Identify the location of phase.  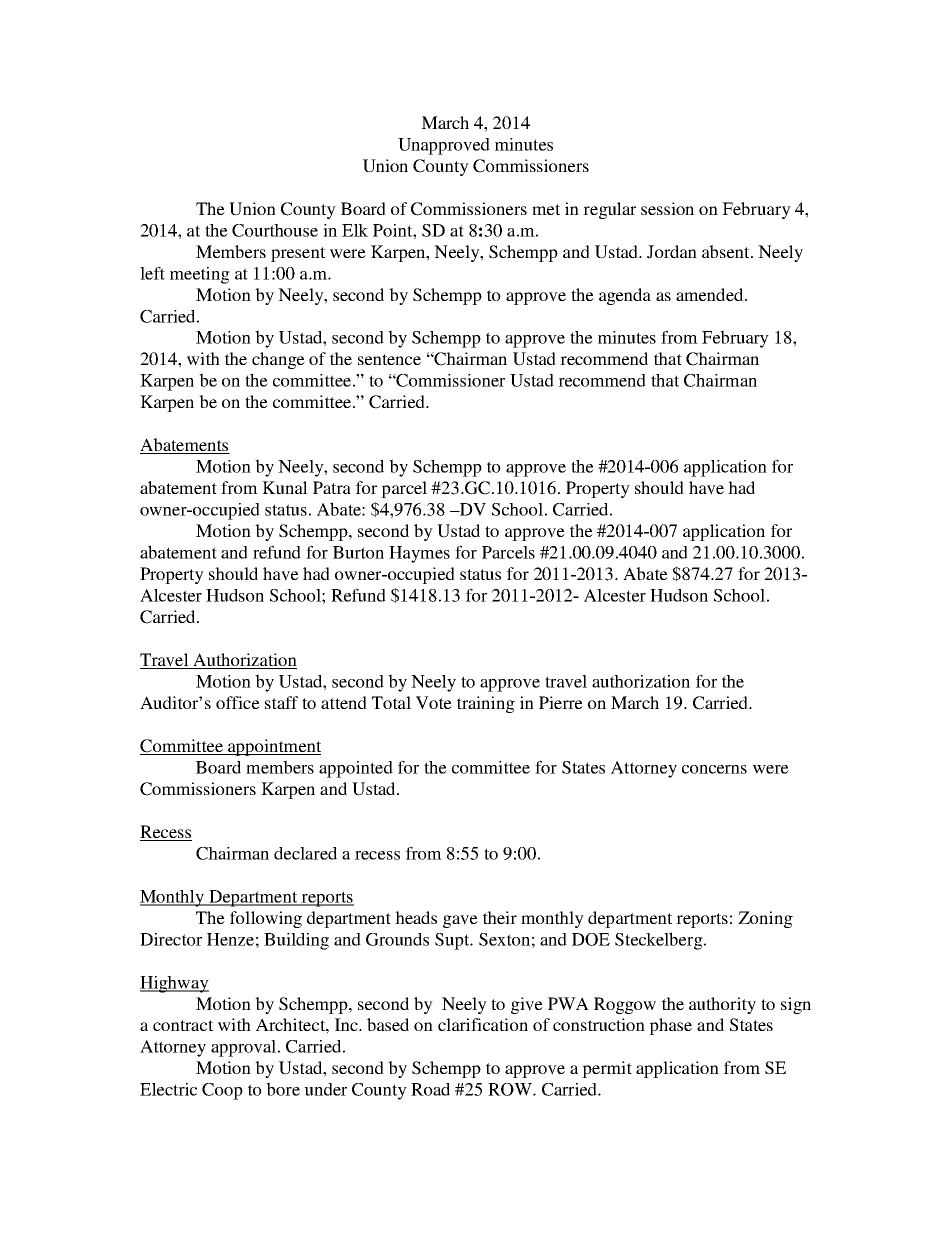
(670, 1026).
